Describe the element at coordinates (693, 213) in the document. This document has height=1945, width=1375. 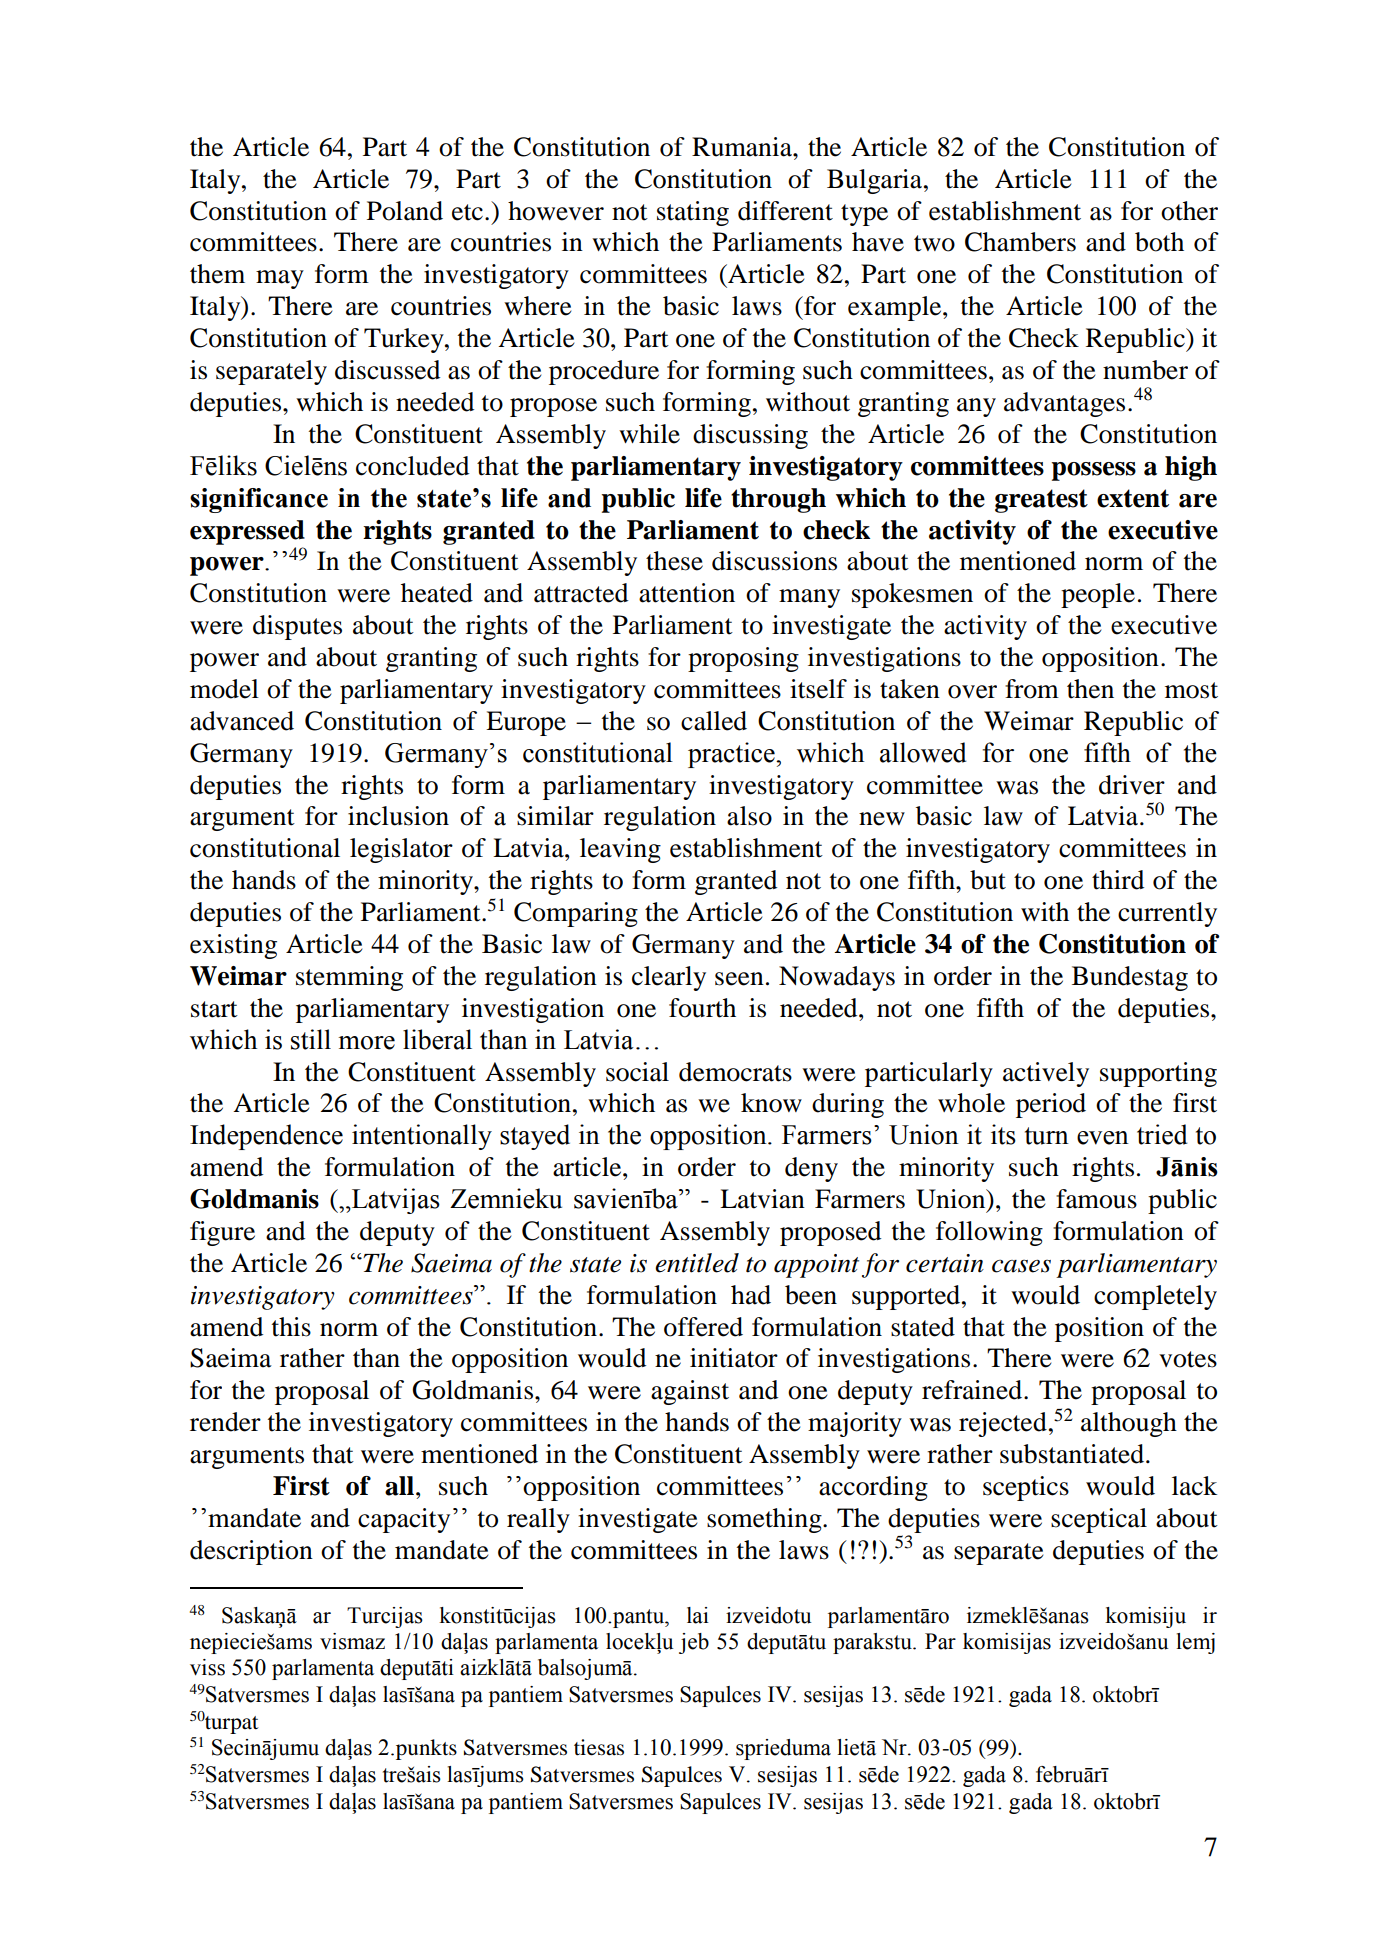
I see `stating` at that location.
